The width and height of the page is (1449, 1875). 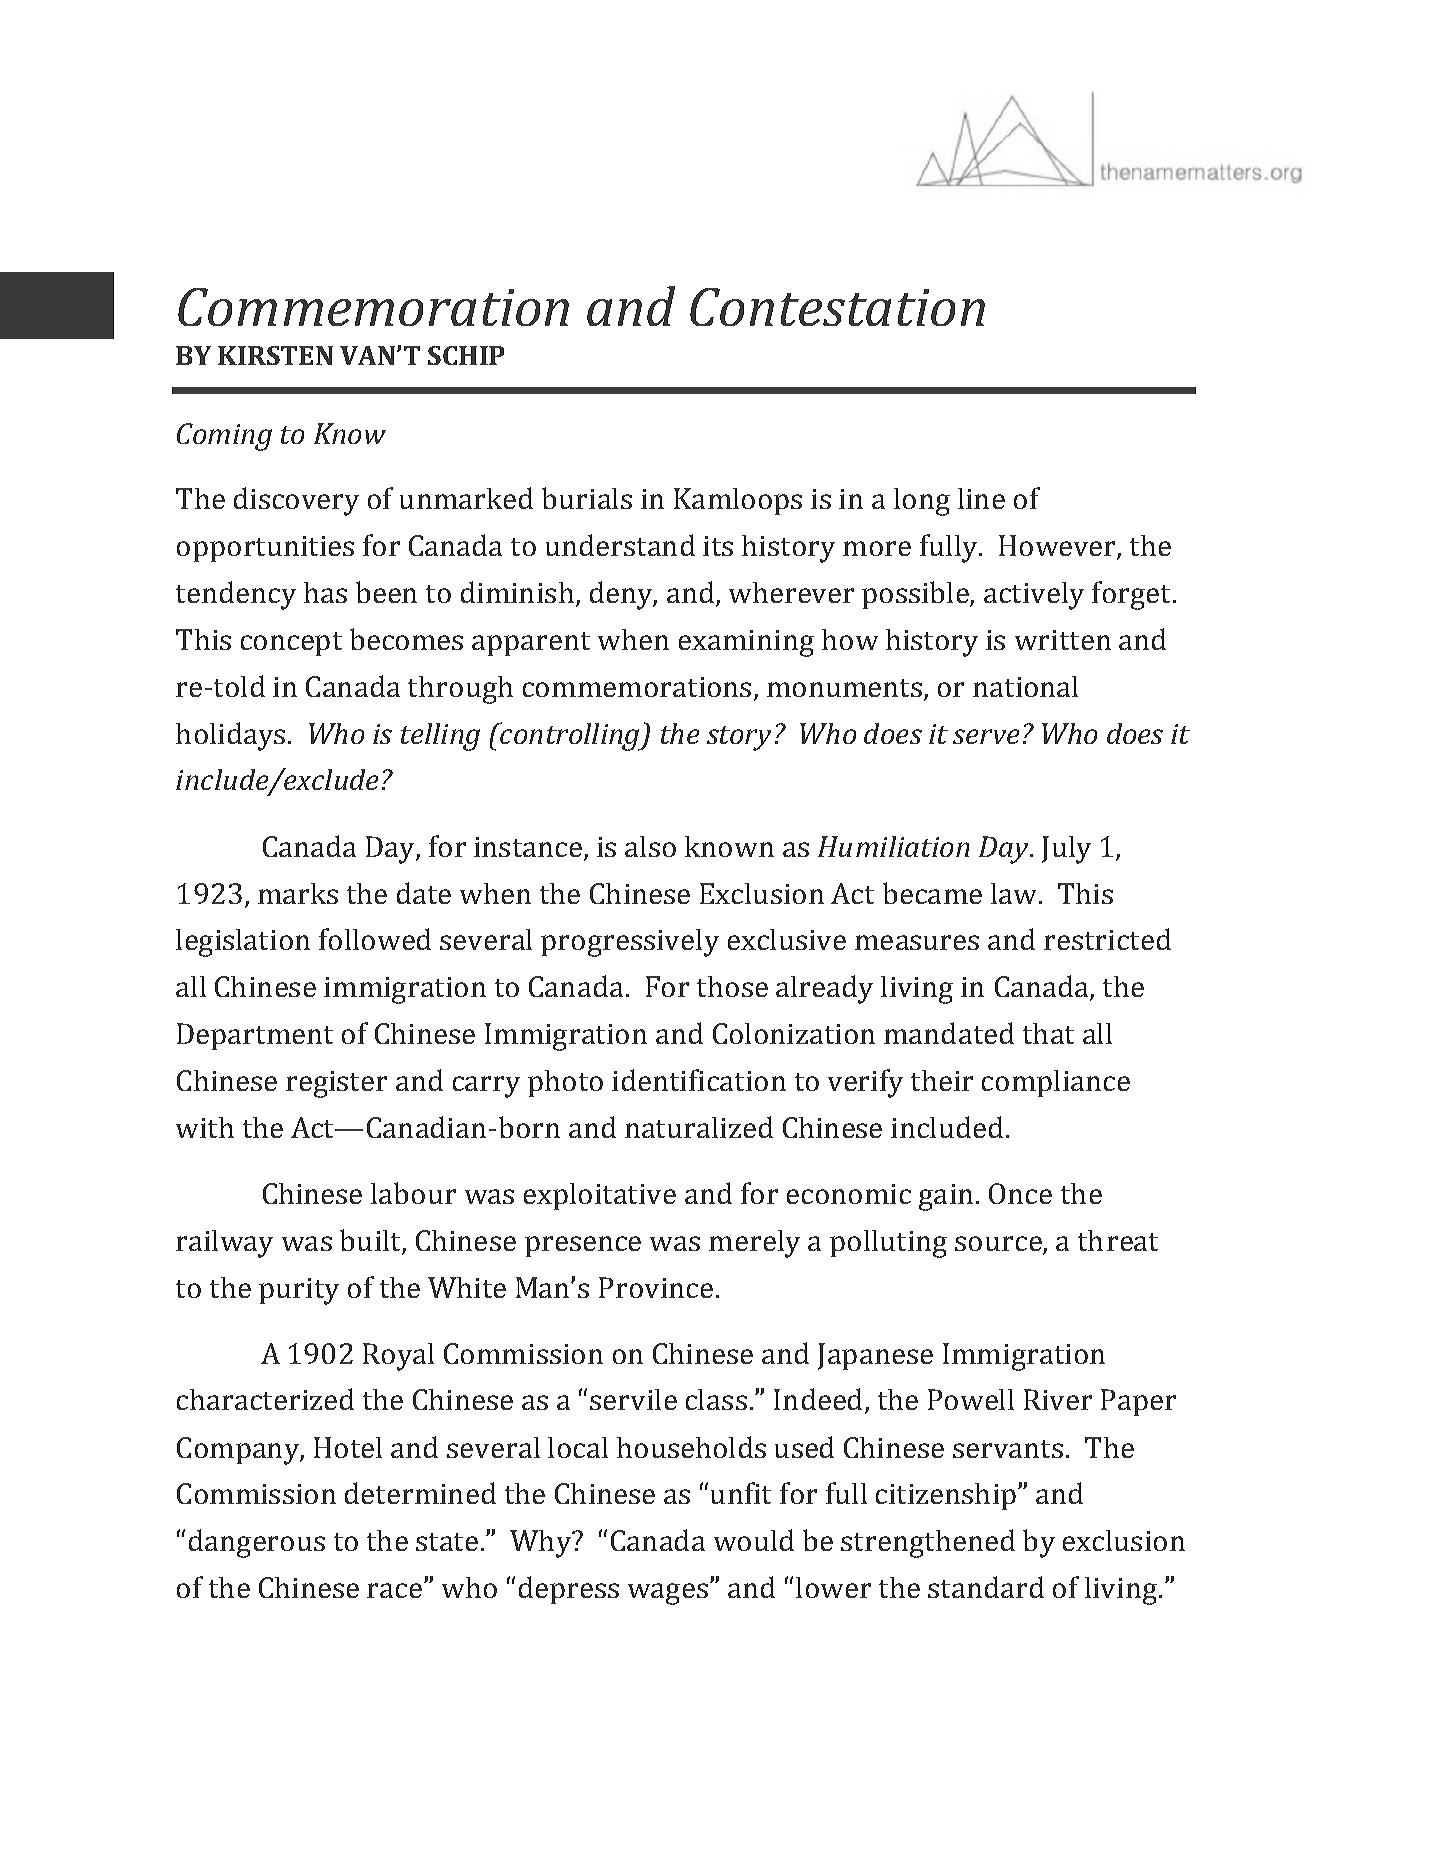 What do you see at coordinates (230, 736) in the page?
I see `holidays` at bounding box center [230, 736].
